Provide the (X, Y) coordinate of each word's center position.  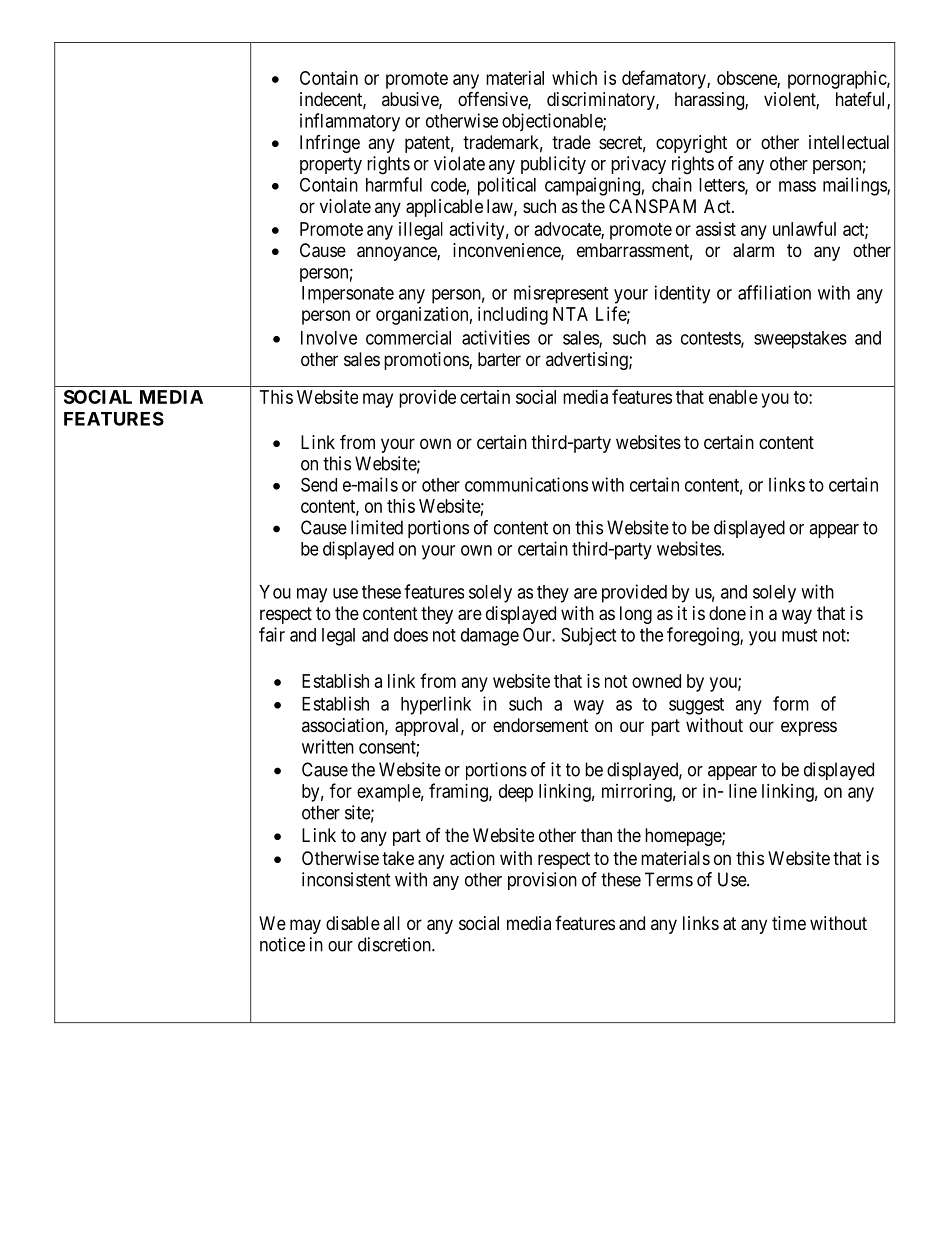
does (411, 635)
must (799, 635)
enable (733, 397)
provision (542, 881)
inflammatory (350, 122)
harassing (710, 101)
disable (353, 923)
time (789, 923)
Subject (588, 636)
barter (499, 359)
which (574, 78)
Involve (329, 338)
